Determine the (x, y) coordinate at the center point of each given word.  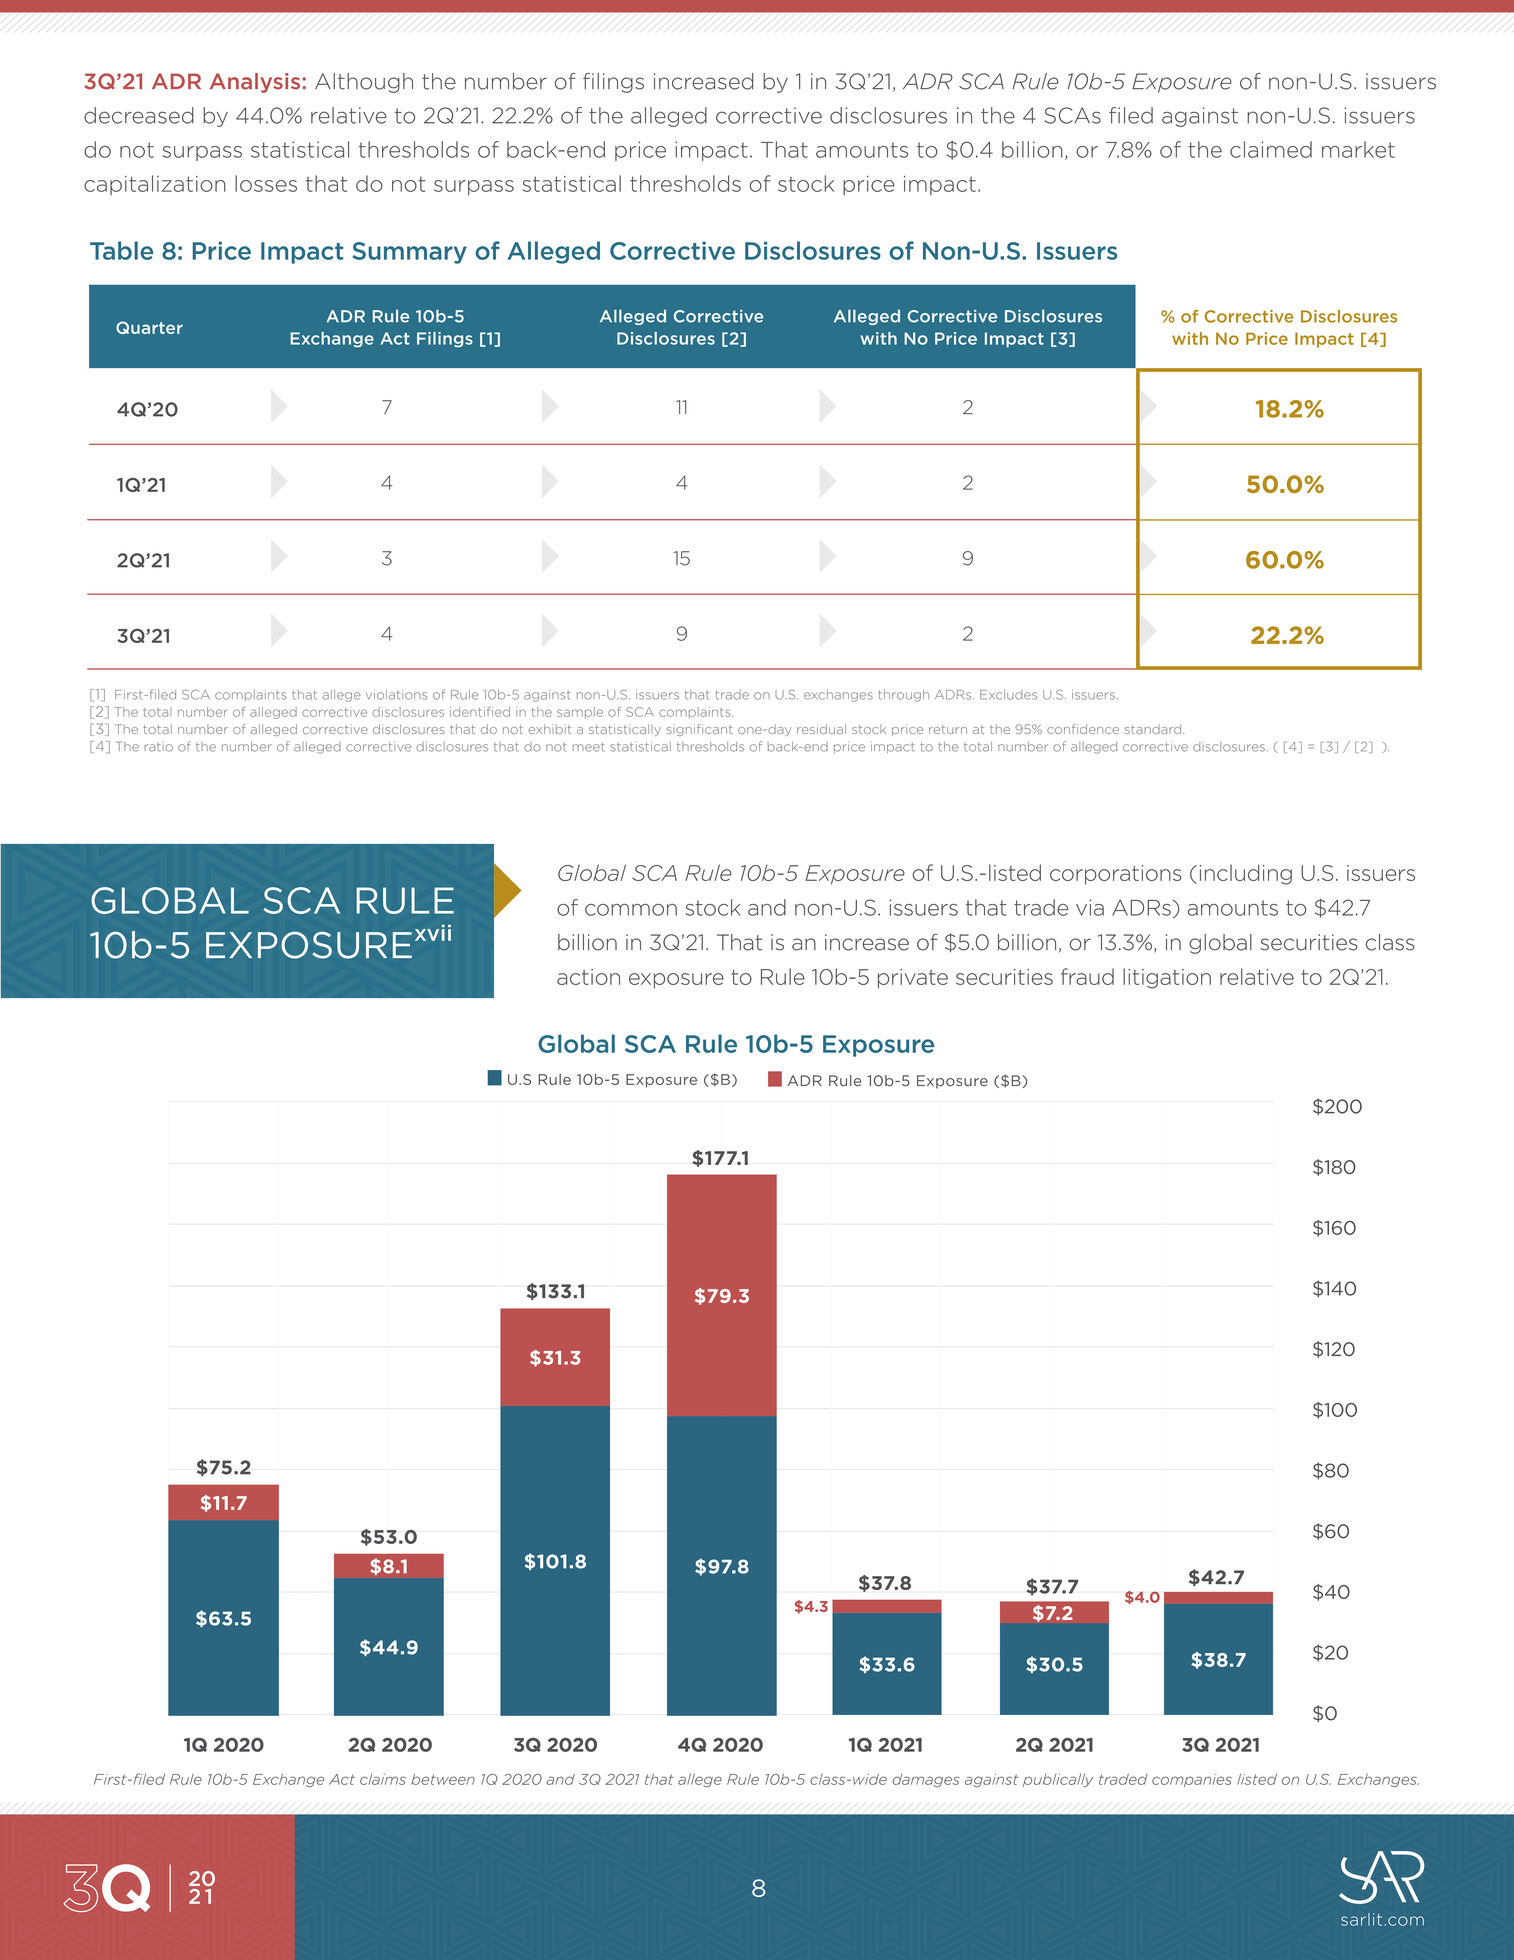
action (588, 977)
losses (266, 183)
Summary (410, 253)
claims (383, 1779)
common (631, 910)
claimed (1271, 149)
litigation (1167, 978)
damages (926, 1780)
